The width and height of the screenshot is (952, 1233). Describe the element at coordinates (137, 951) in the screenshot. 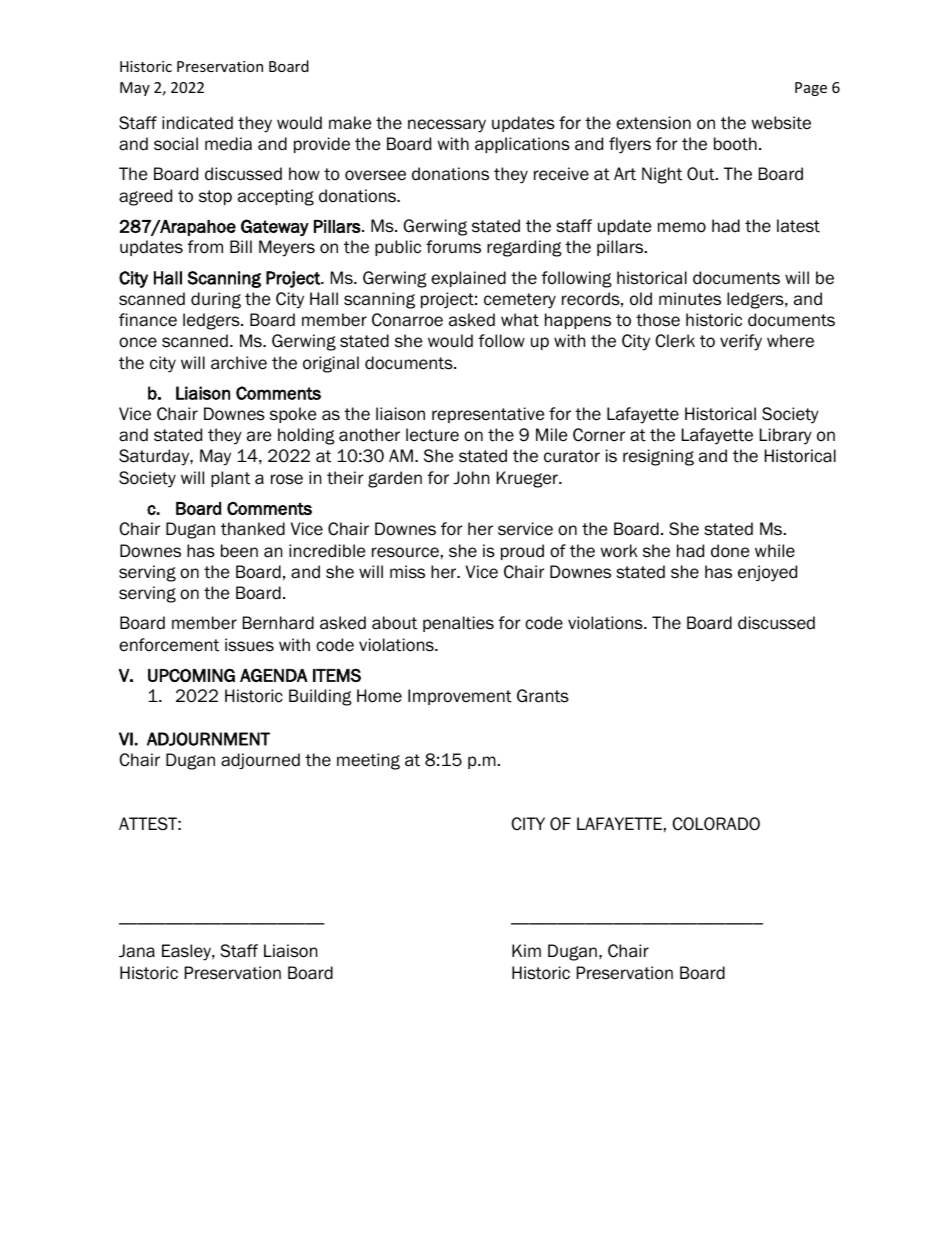

I see `Jana` at that location.
